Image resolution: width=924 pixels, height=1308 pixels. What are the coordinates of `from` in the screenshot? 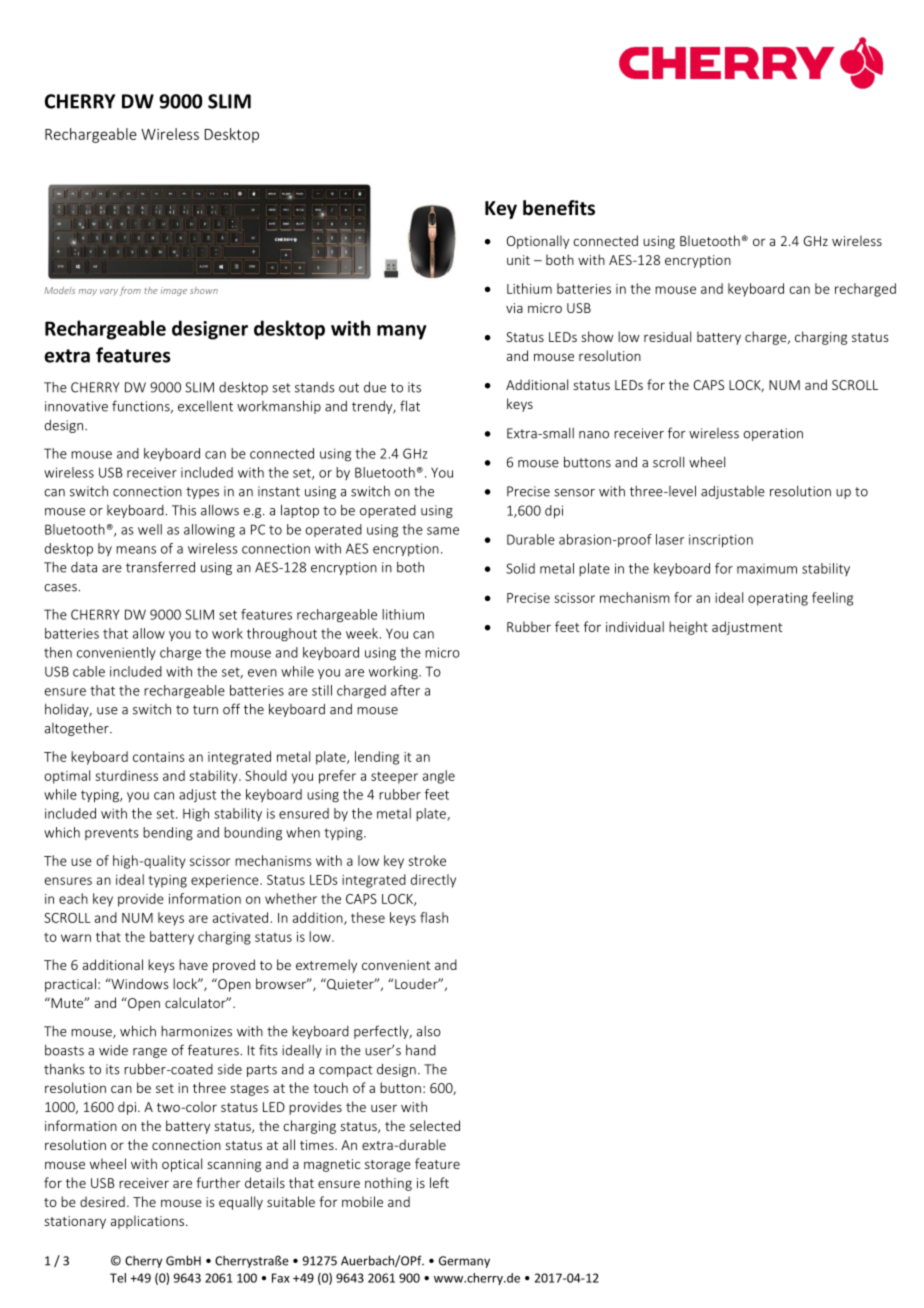 It's located at (130, 291).
